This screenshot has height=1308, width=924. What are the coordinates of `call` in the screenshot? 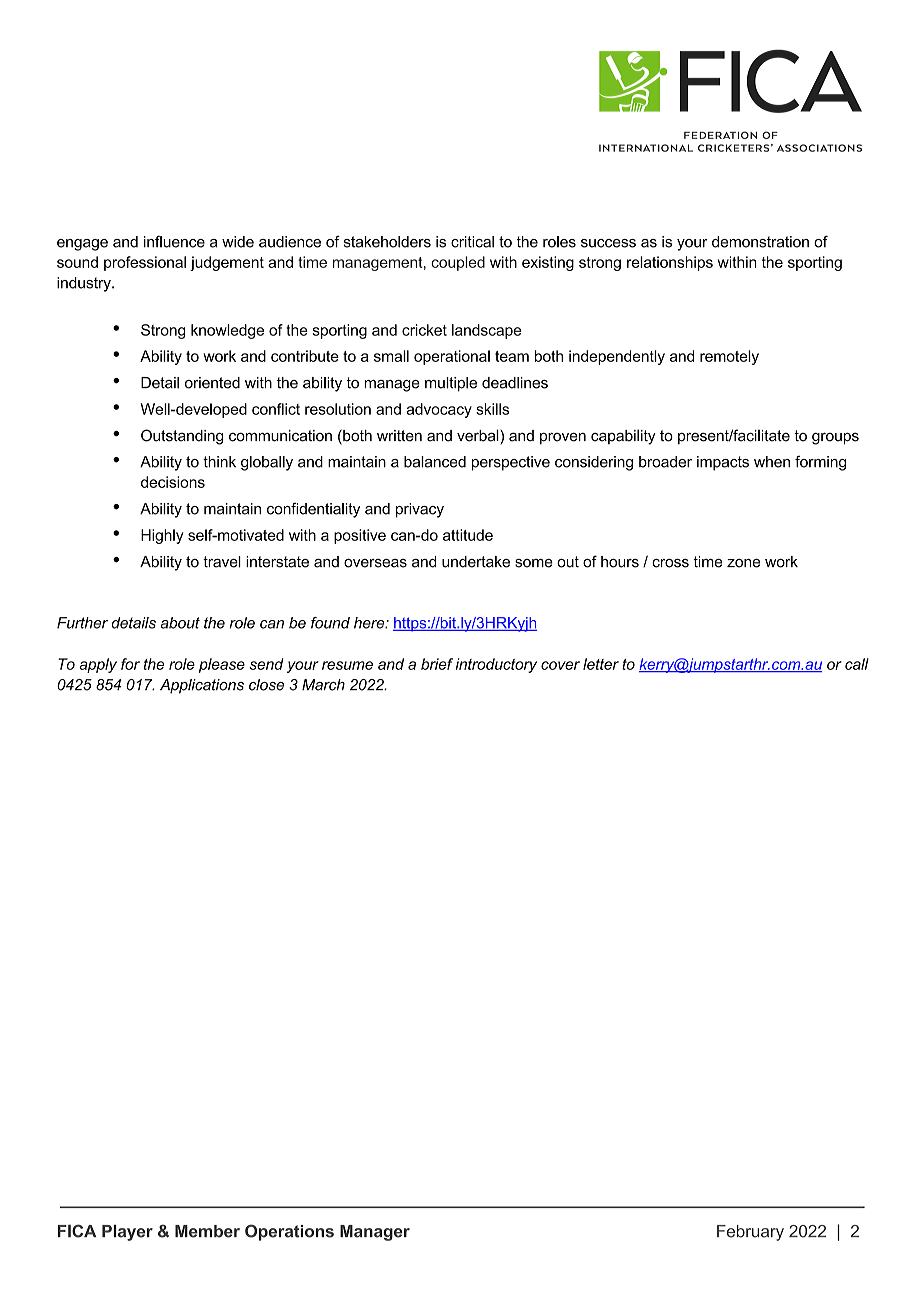 It's located at (857, 664).
